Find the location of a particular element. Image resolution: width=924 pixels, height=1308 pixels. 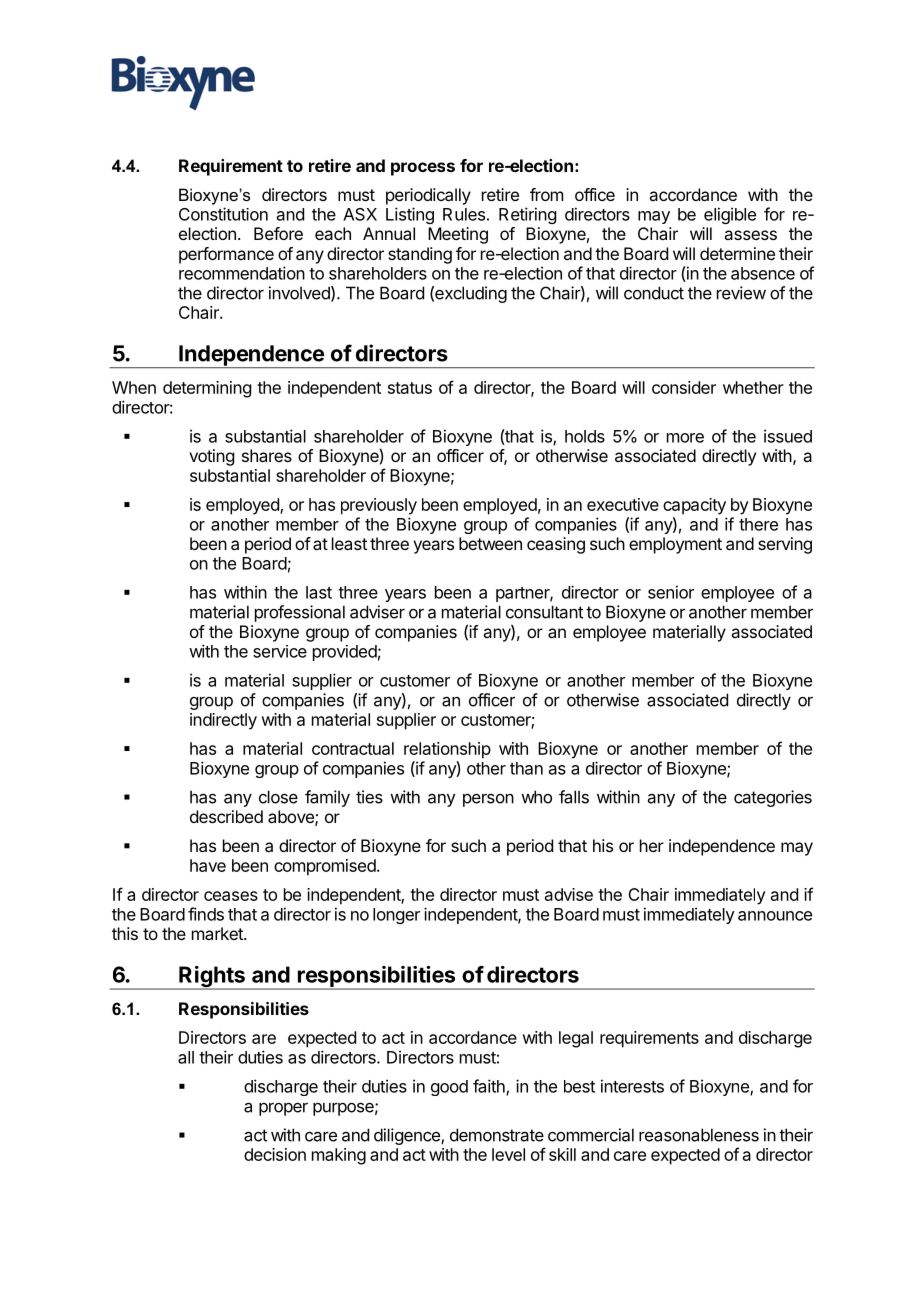

voting is located at coordinates (211, 457).
